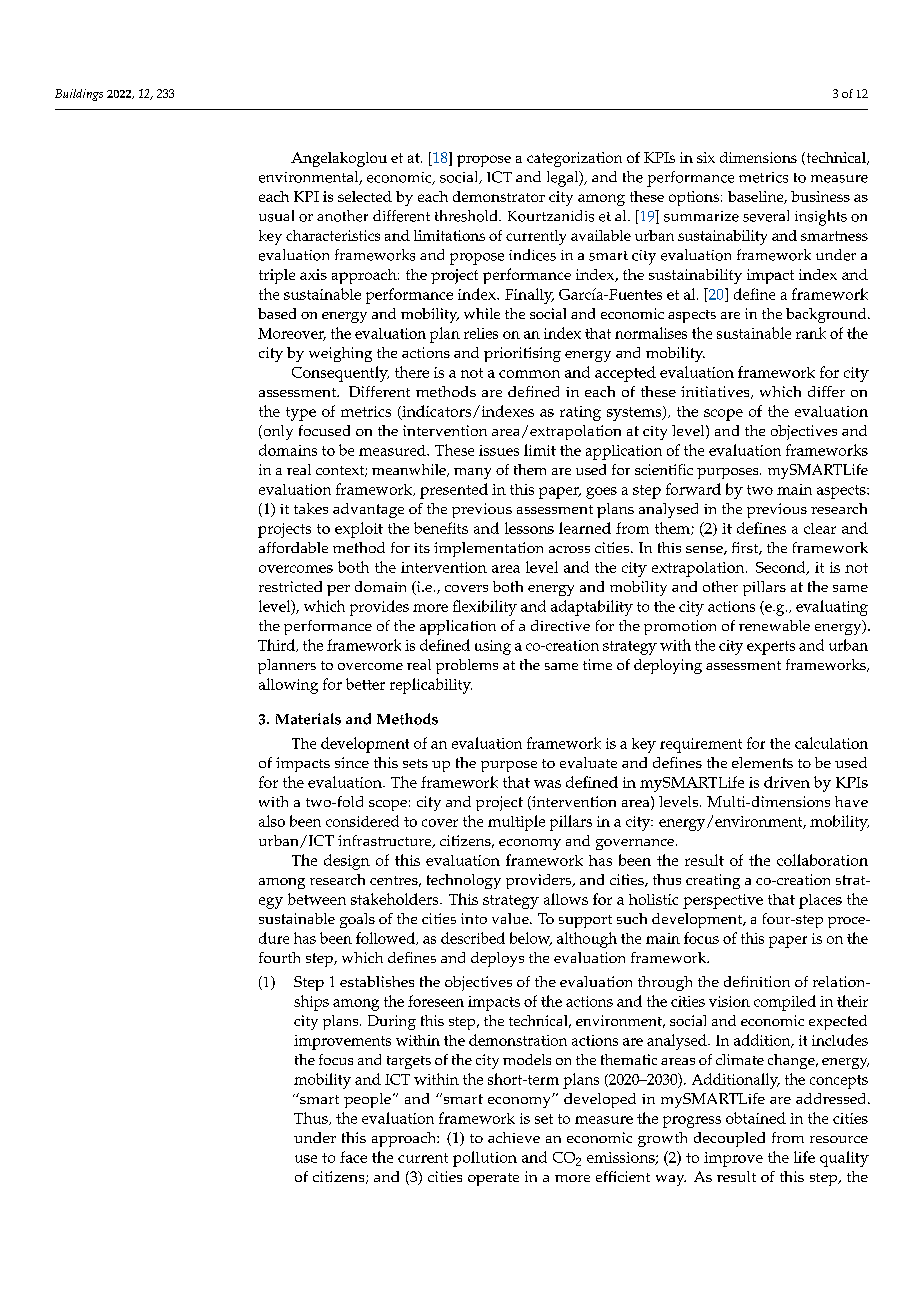 This screenshot has width=924, height=1308. I want to click on Second, so click(782, 568).
